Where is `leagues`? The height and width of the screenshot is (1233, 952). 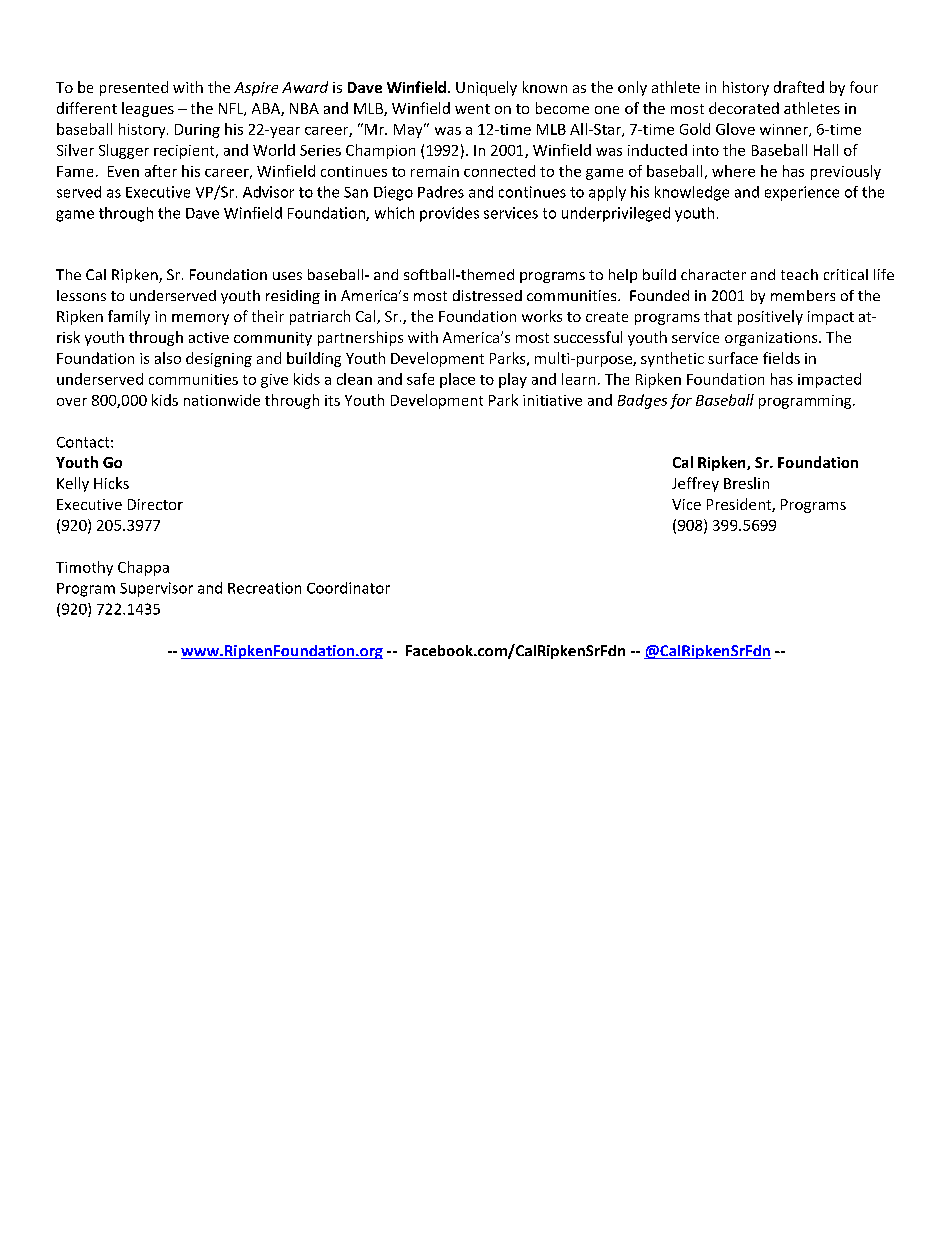
leagues is located at coordinates (148, 109).
